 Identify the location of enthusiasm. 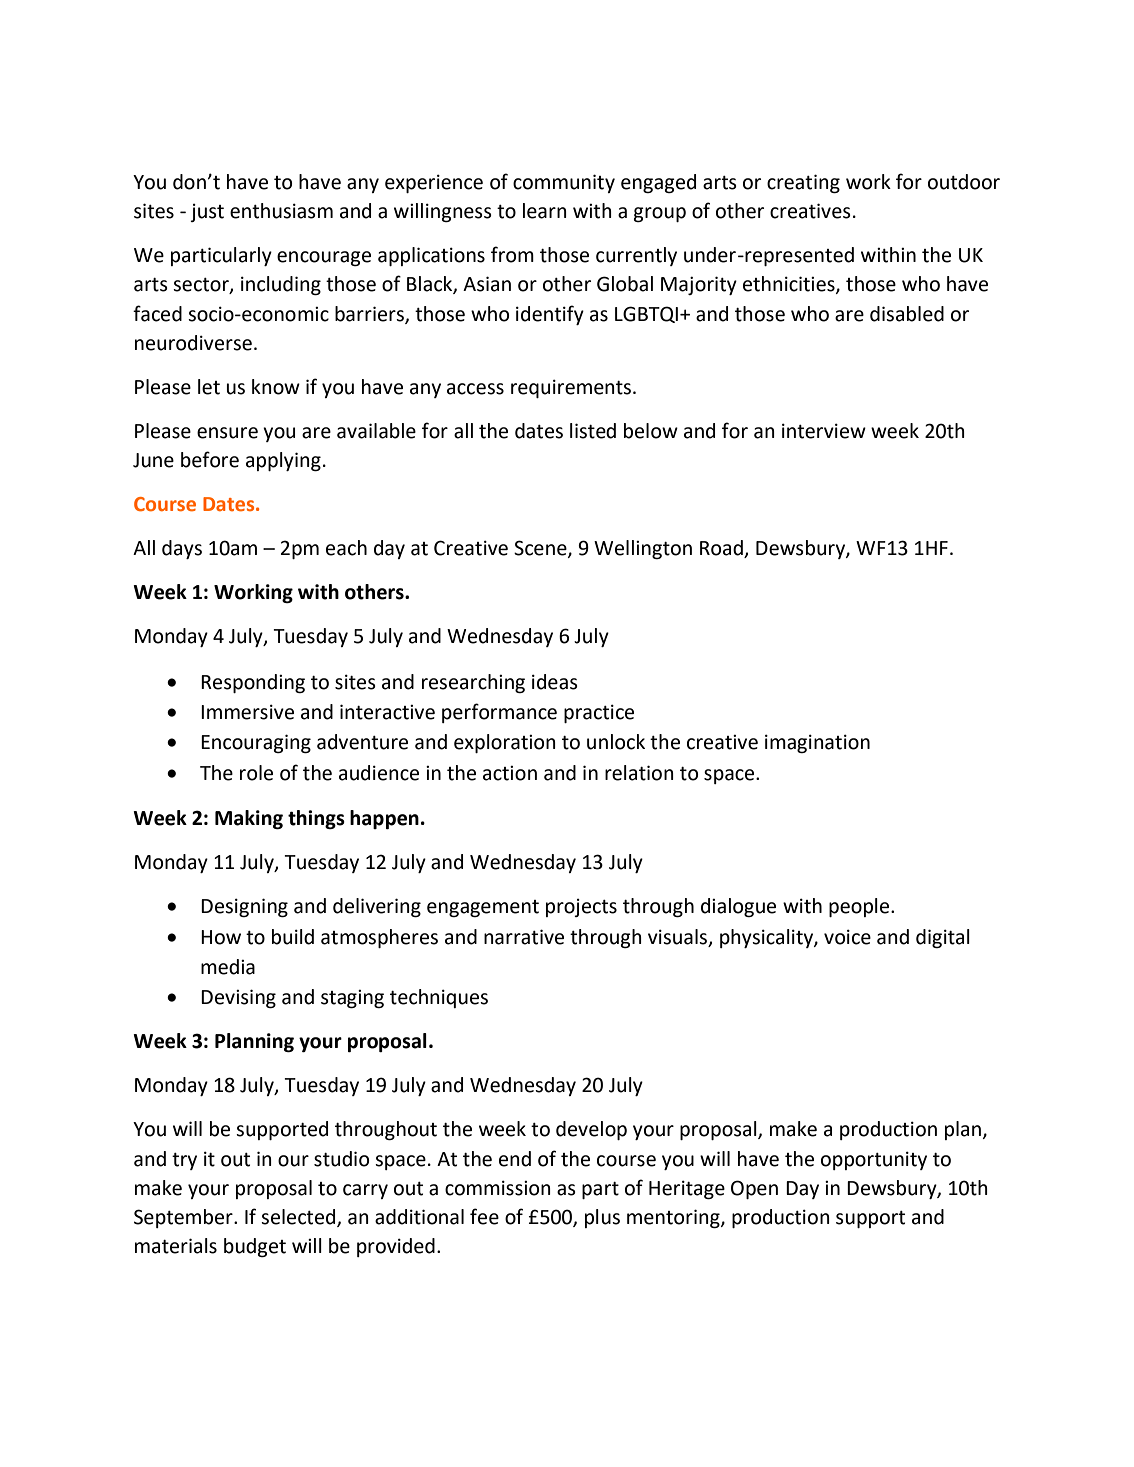
(281, 211).
